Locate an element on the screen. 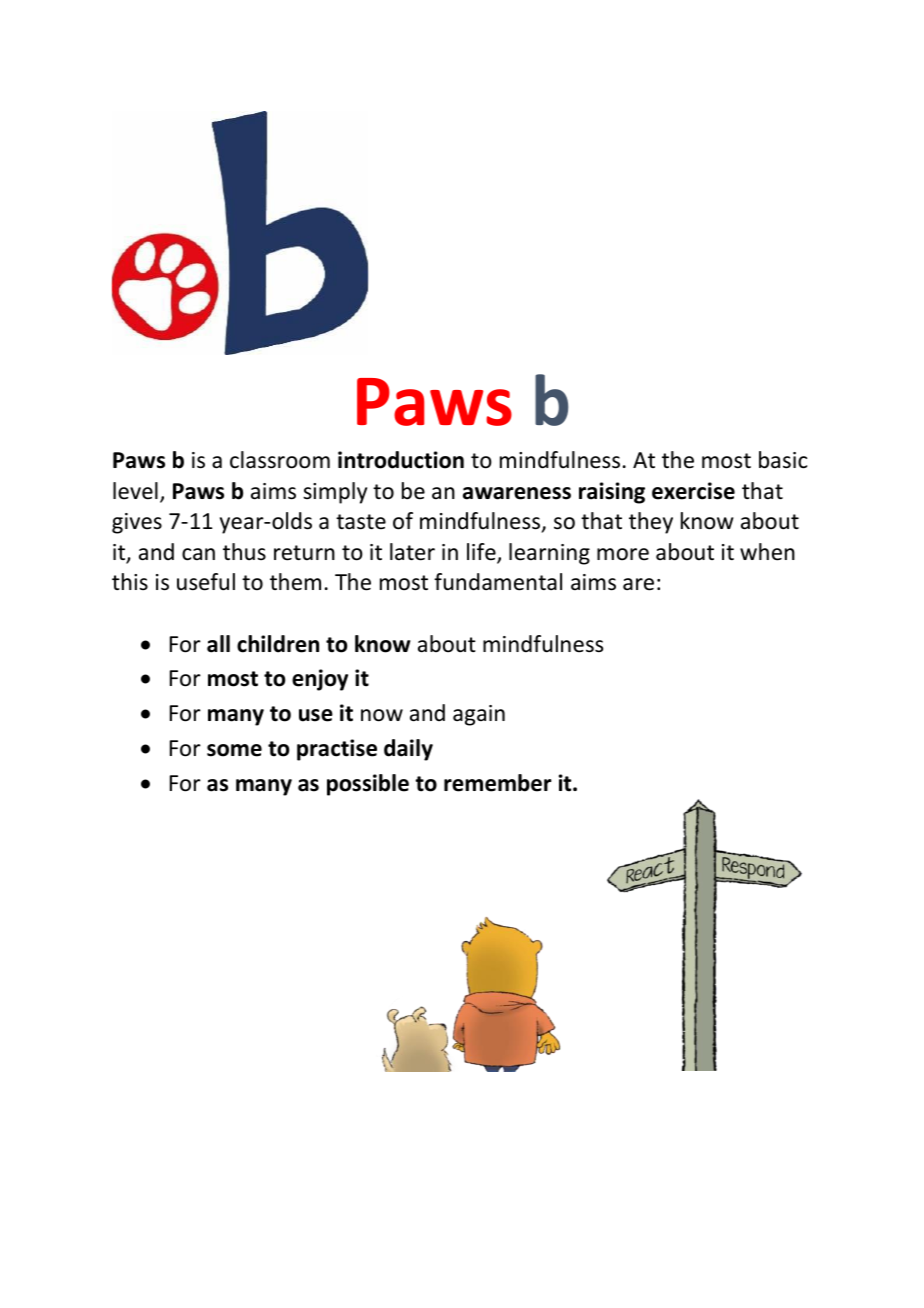  exercise is located at coordinates (693, 491).
